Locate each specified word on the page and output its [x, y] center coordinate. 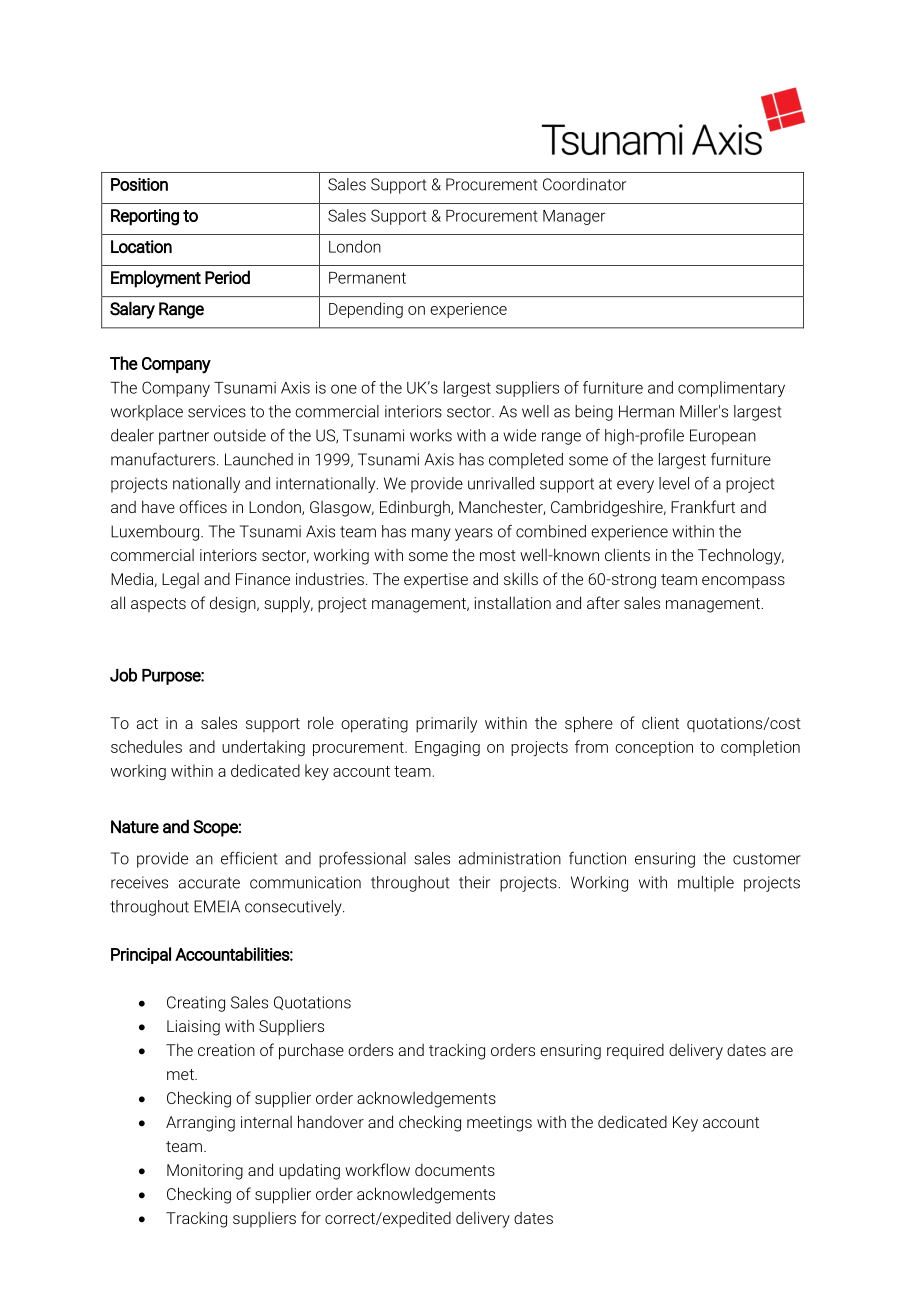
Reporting [145, 217]
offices [203, 506]
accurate [209, 883]
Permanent [367, 278]
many [431, 534]
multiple [706, 884]
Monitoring [205, 1172]
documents [455, 1169]
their [474, 882]
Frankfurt [703, 506]
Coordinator [584, 184]
